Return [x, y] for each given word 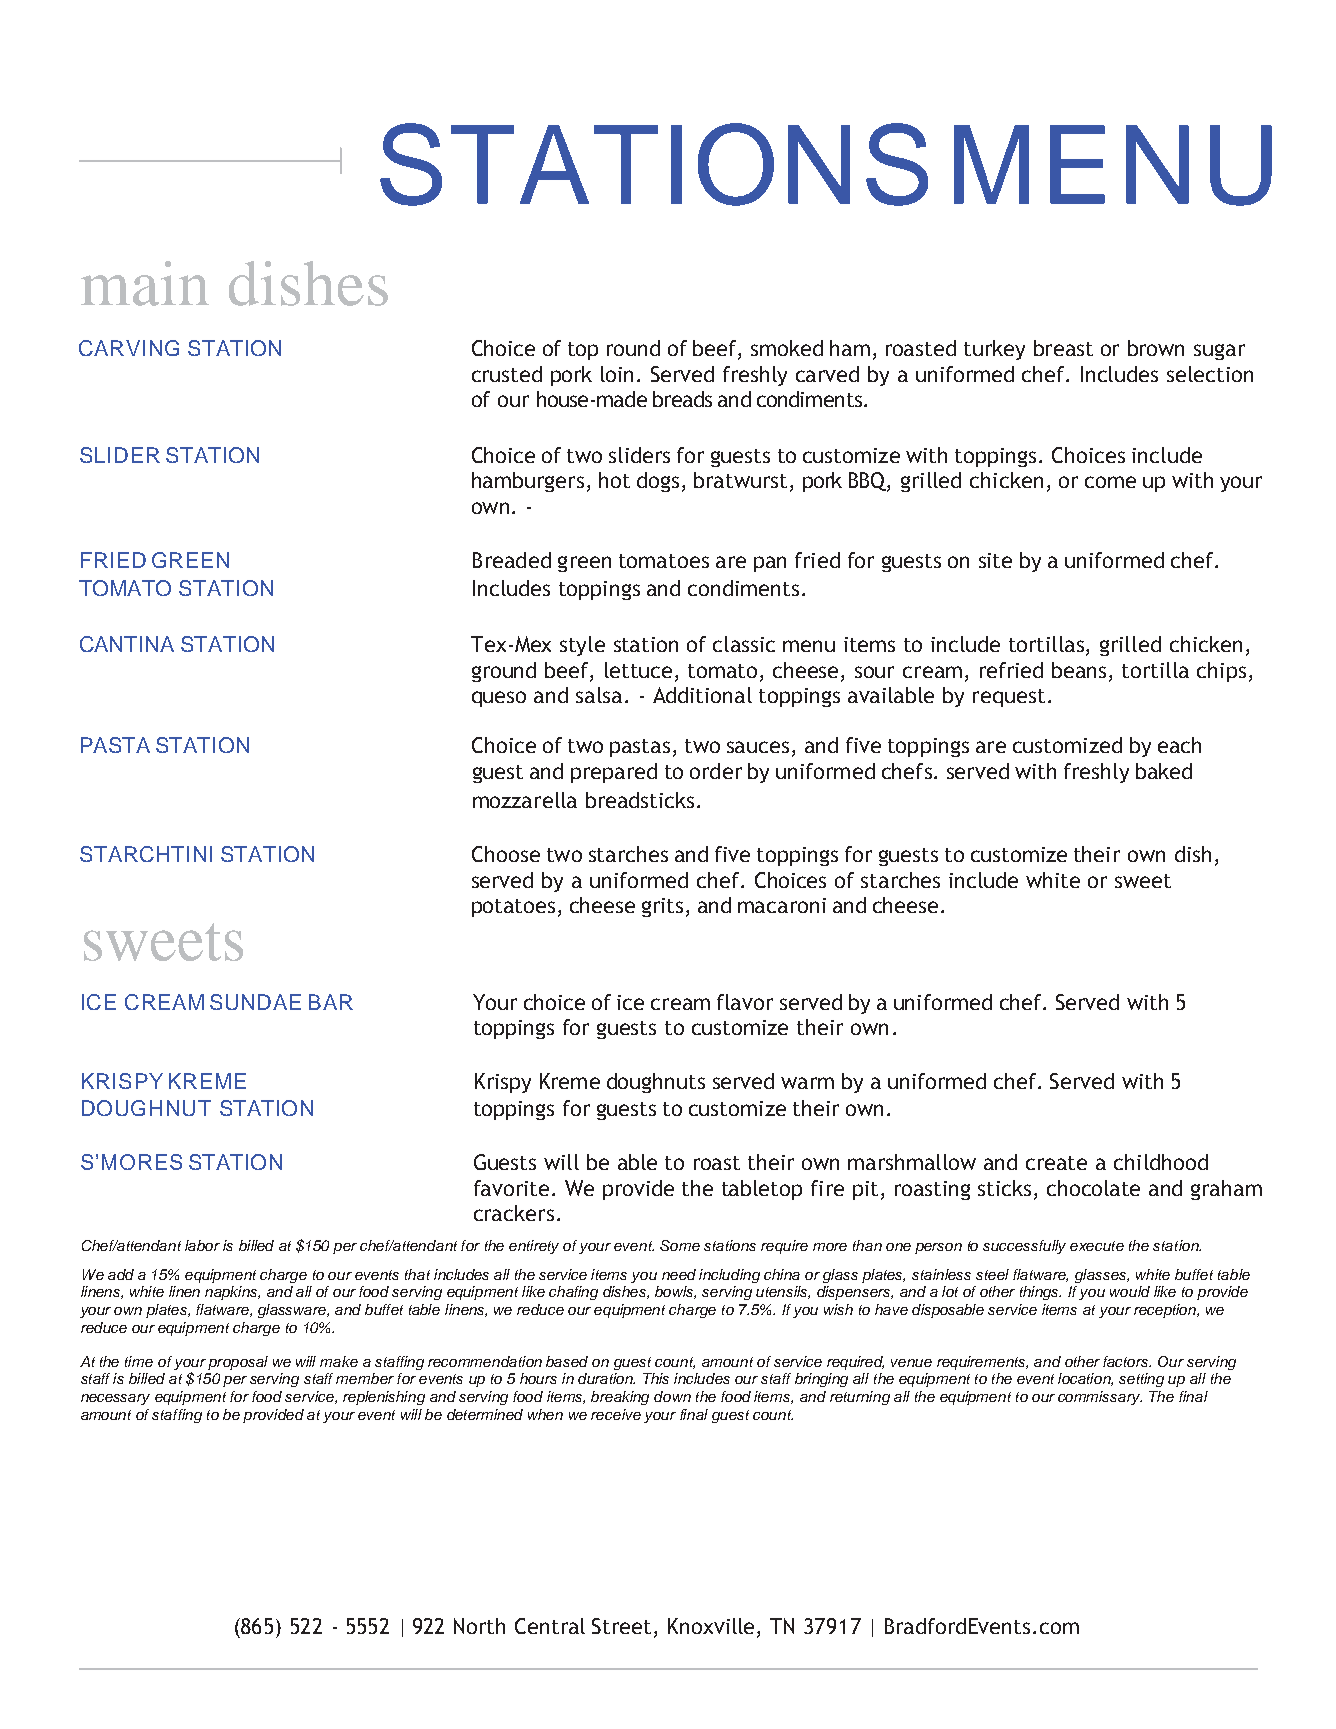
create [1056, 1163]
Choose [506, 854]
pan [770, 564]
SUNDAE [255, 1002]
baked [1164, 771]
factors [1127, 1361]
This [656, 1378]
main [145, 283]
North [479, 1626]
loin [617, 374]
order [716, 771]
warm [807, 1083]
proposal [238, 1363]
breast [1063, 348]
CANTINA [127, 644]
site [995, 560]
